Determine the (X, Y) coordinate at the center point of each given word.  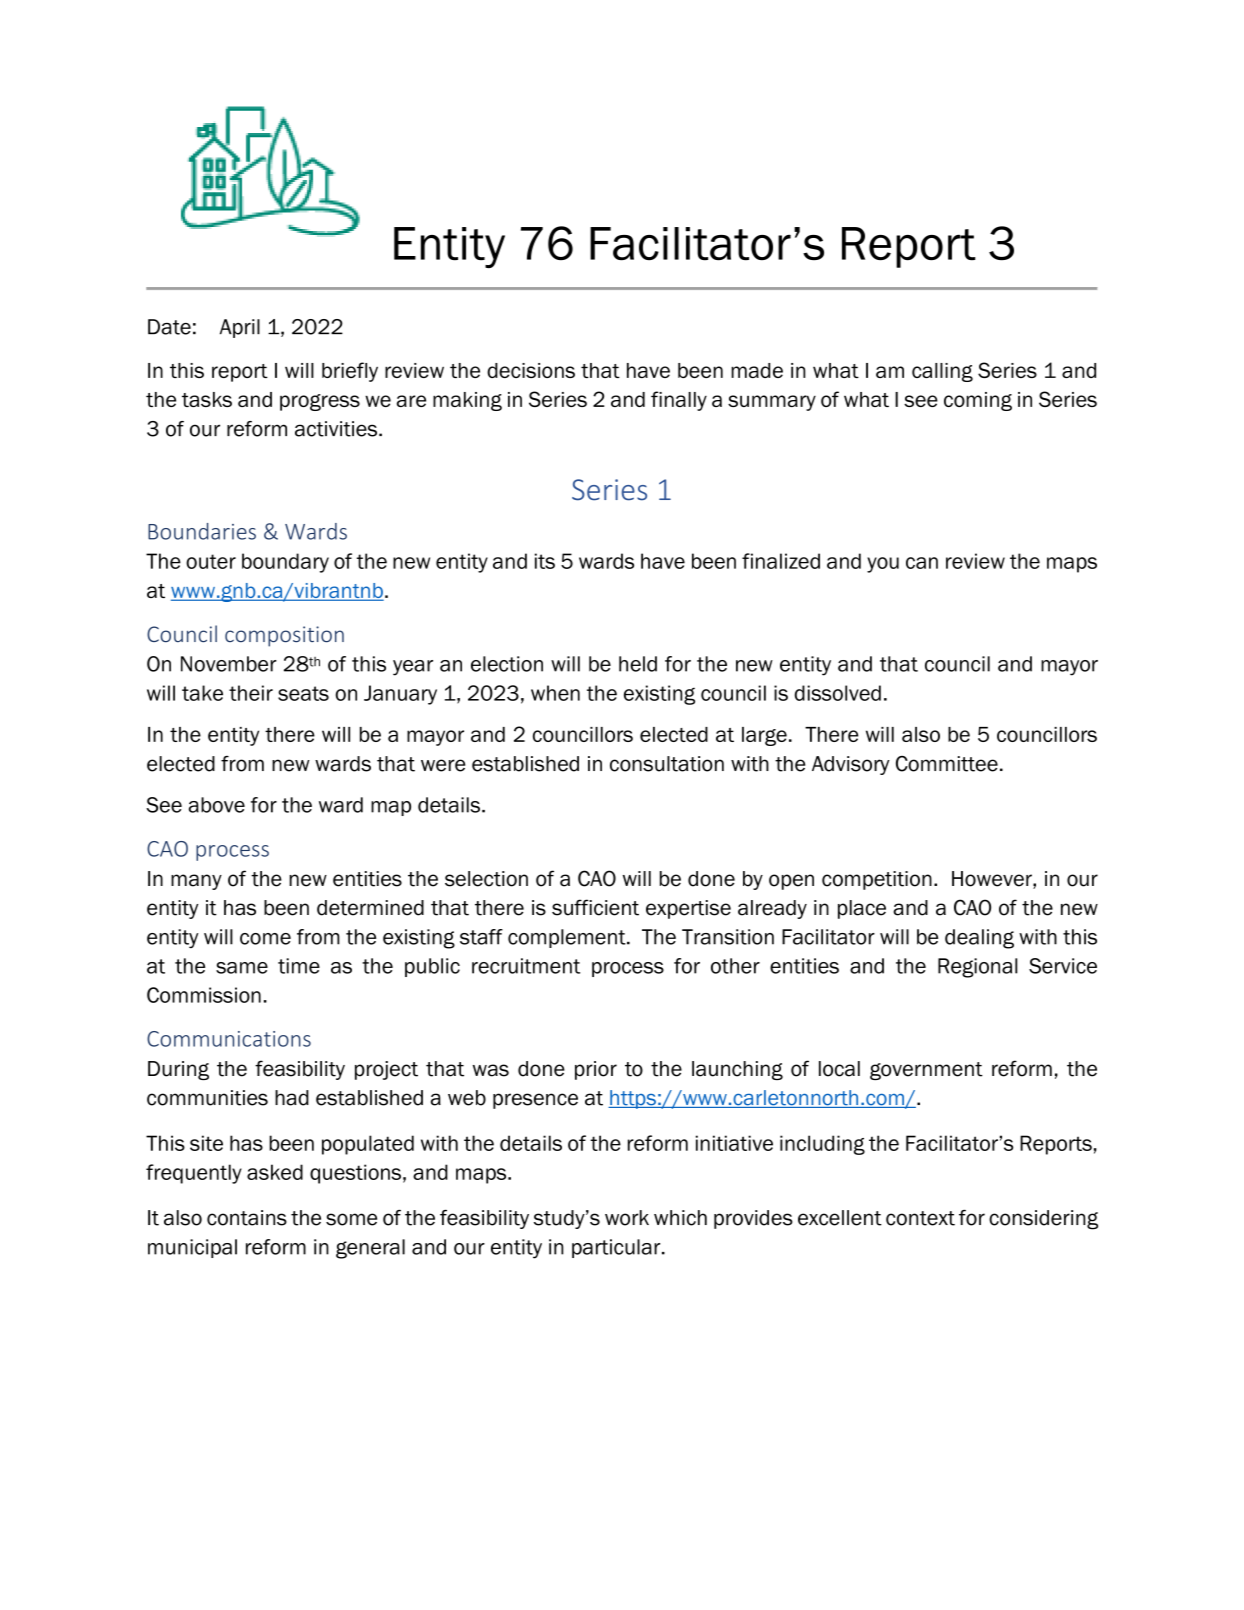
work (627, 1218)
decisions (531, 370)
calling (942, 372)
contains (247, 1218)
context (920, 1218)
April (240, 328)
